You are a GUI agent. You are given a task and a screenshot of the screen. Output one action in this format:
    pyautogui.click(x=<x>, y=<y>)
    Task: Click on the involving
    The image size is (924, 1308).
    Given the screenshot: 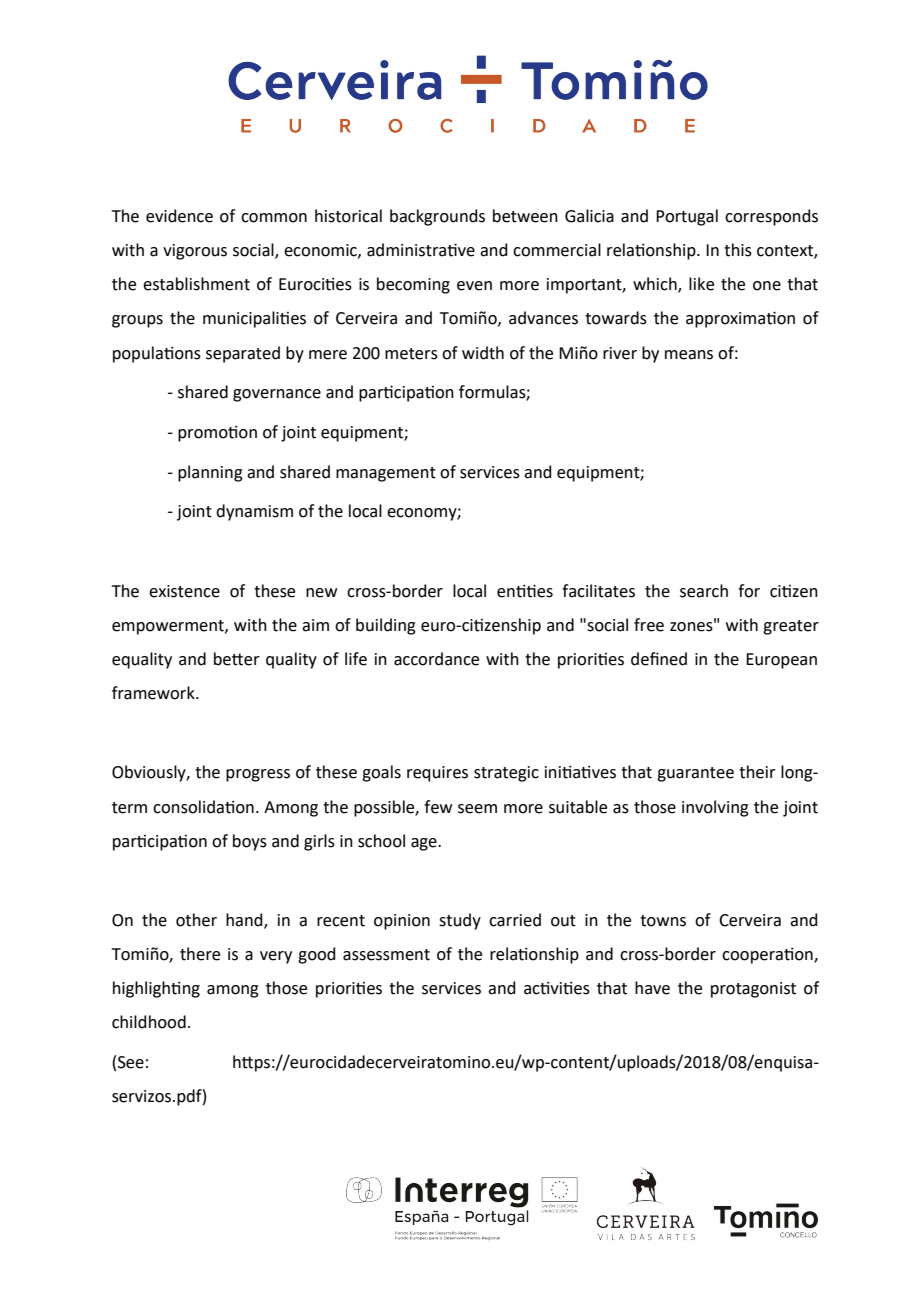 What is the action you would take?
    pyautogui.click(x=715, y=808)
